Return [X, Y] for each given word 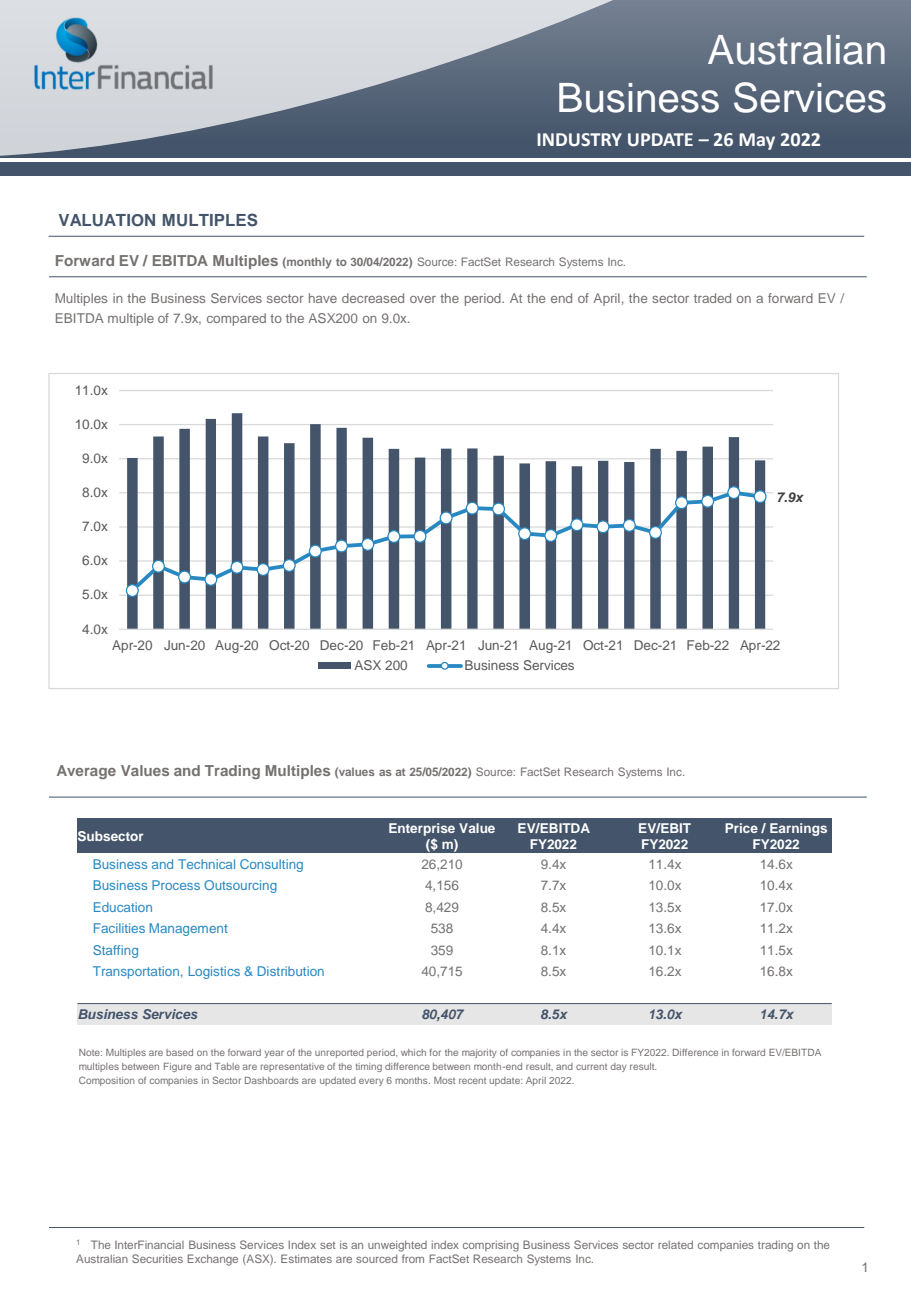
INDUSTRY [579, 140]
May [757, 141]
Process [176, 885]
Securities [157, 1258]
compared [236, 319]
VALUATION [107, 220]
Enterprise [422, 829]
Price [741, 828]
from [413, 1258]
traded [712, 298]
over [423, 299]
